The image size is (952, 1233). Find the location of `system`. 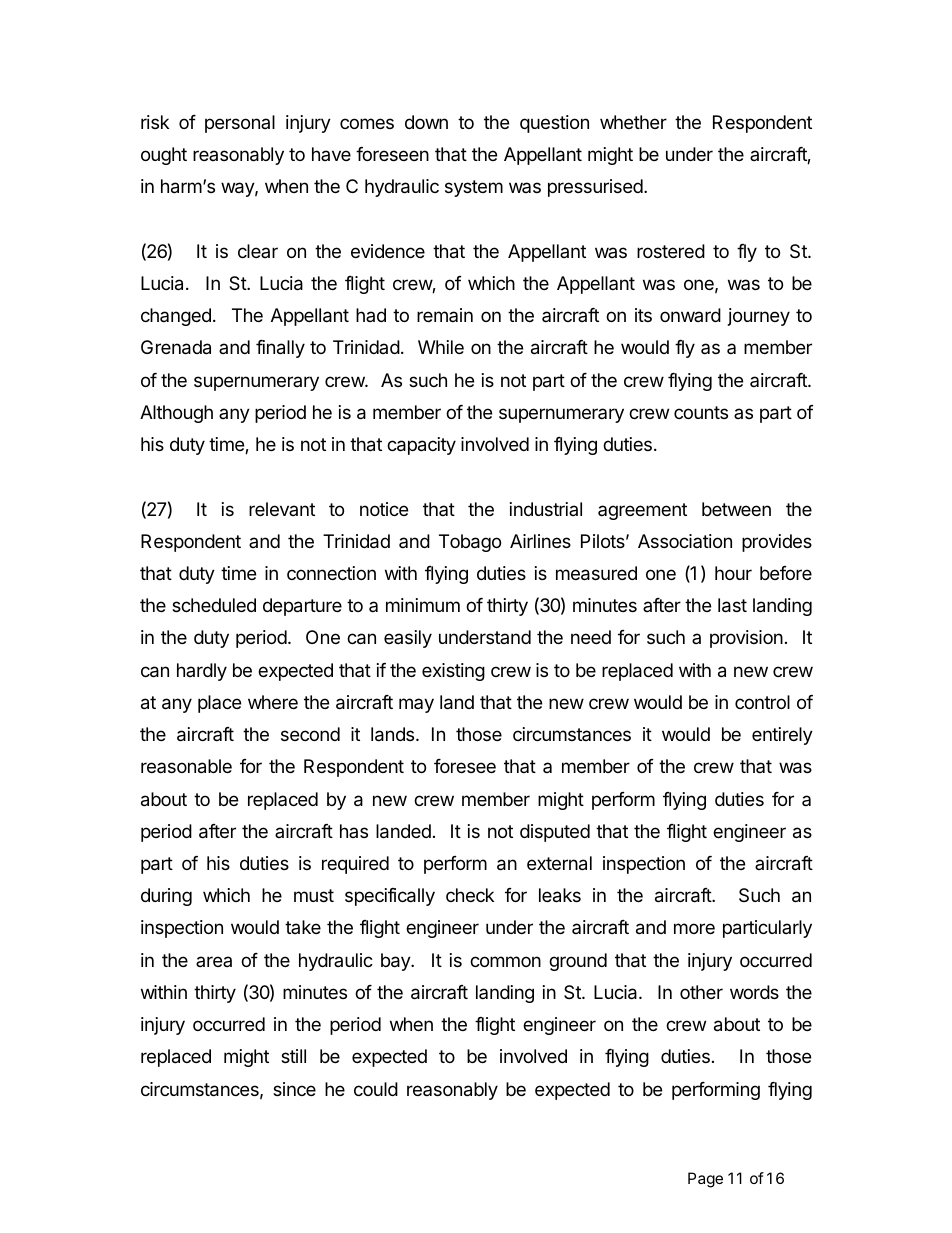

system is located at coordinates (474, 188).
